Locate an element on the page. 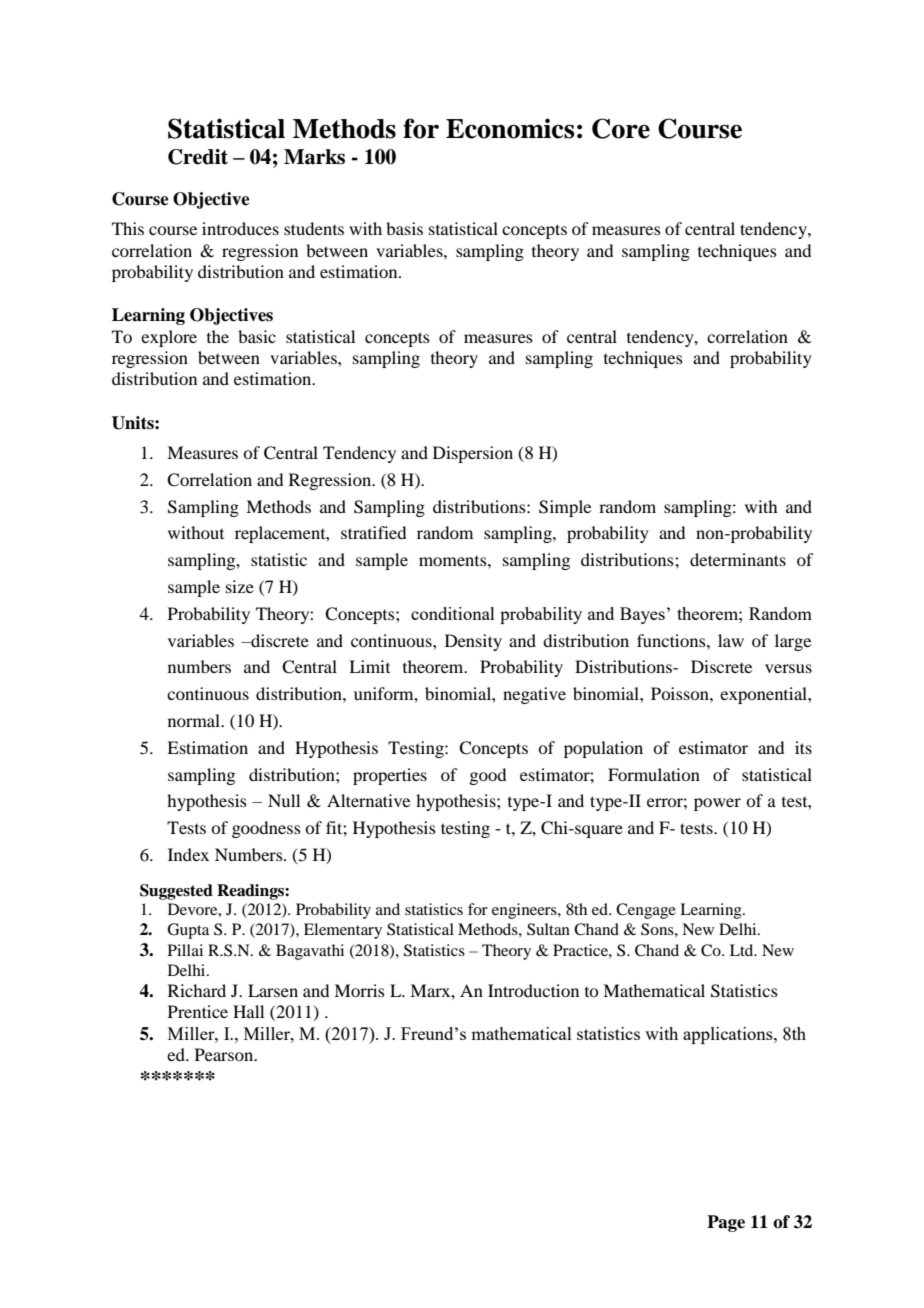  determinants is located at coordinates (738, 559).
